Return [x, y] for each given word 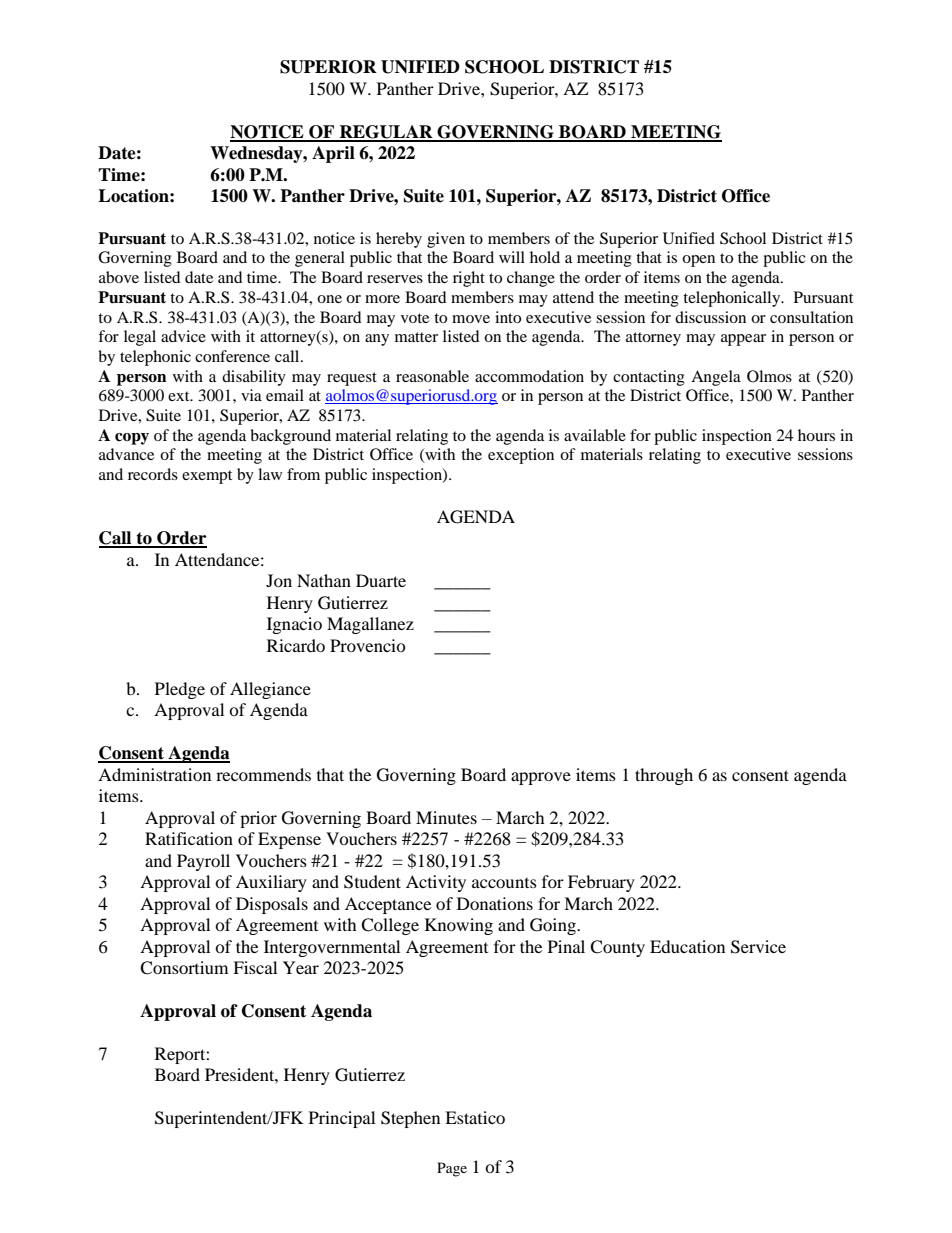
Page [452, 1169]
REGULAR [386, 133]
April [333, 154]
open [698, 261]
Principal [342, 1119]
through [664, 776]
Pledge [180, 690]
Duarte [381, 580]
